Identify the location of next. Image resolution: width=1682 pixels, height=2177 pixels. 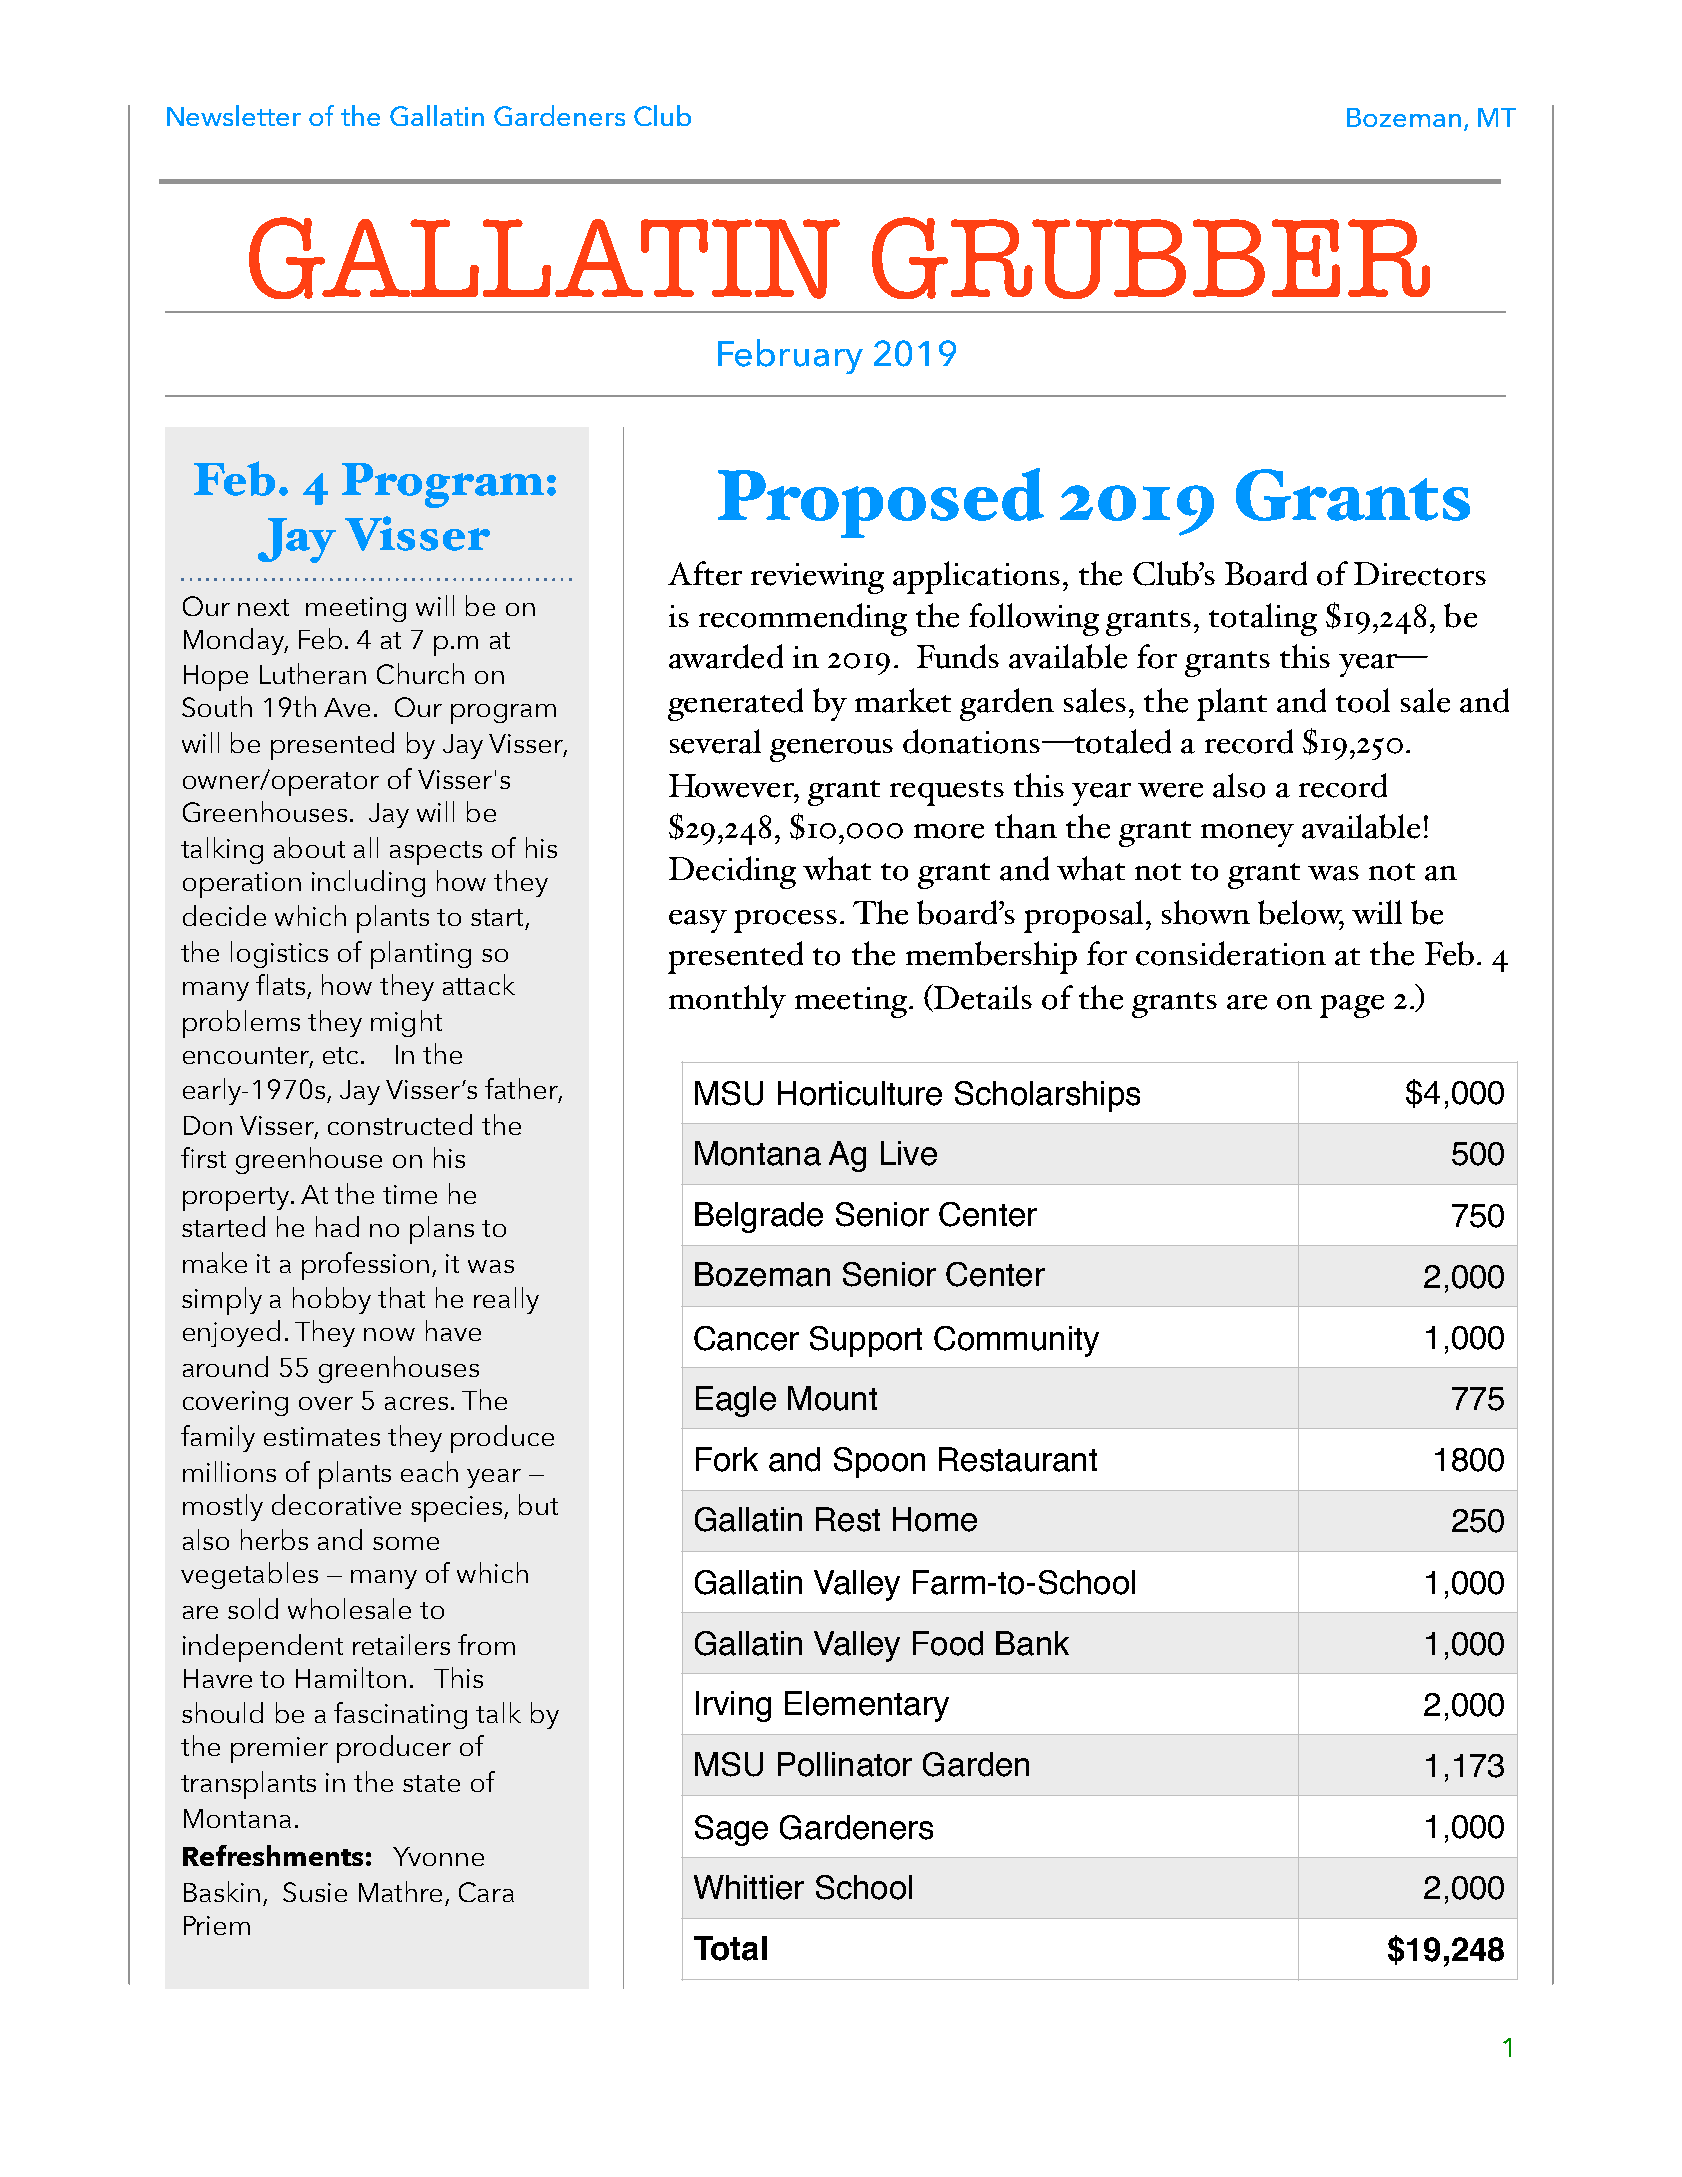
(263, 607).
